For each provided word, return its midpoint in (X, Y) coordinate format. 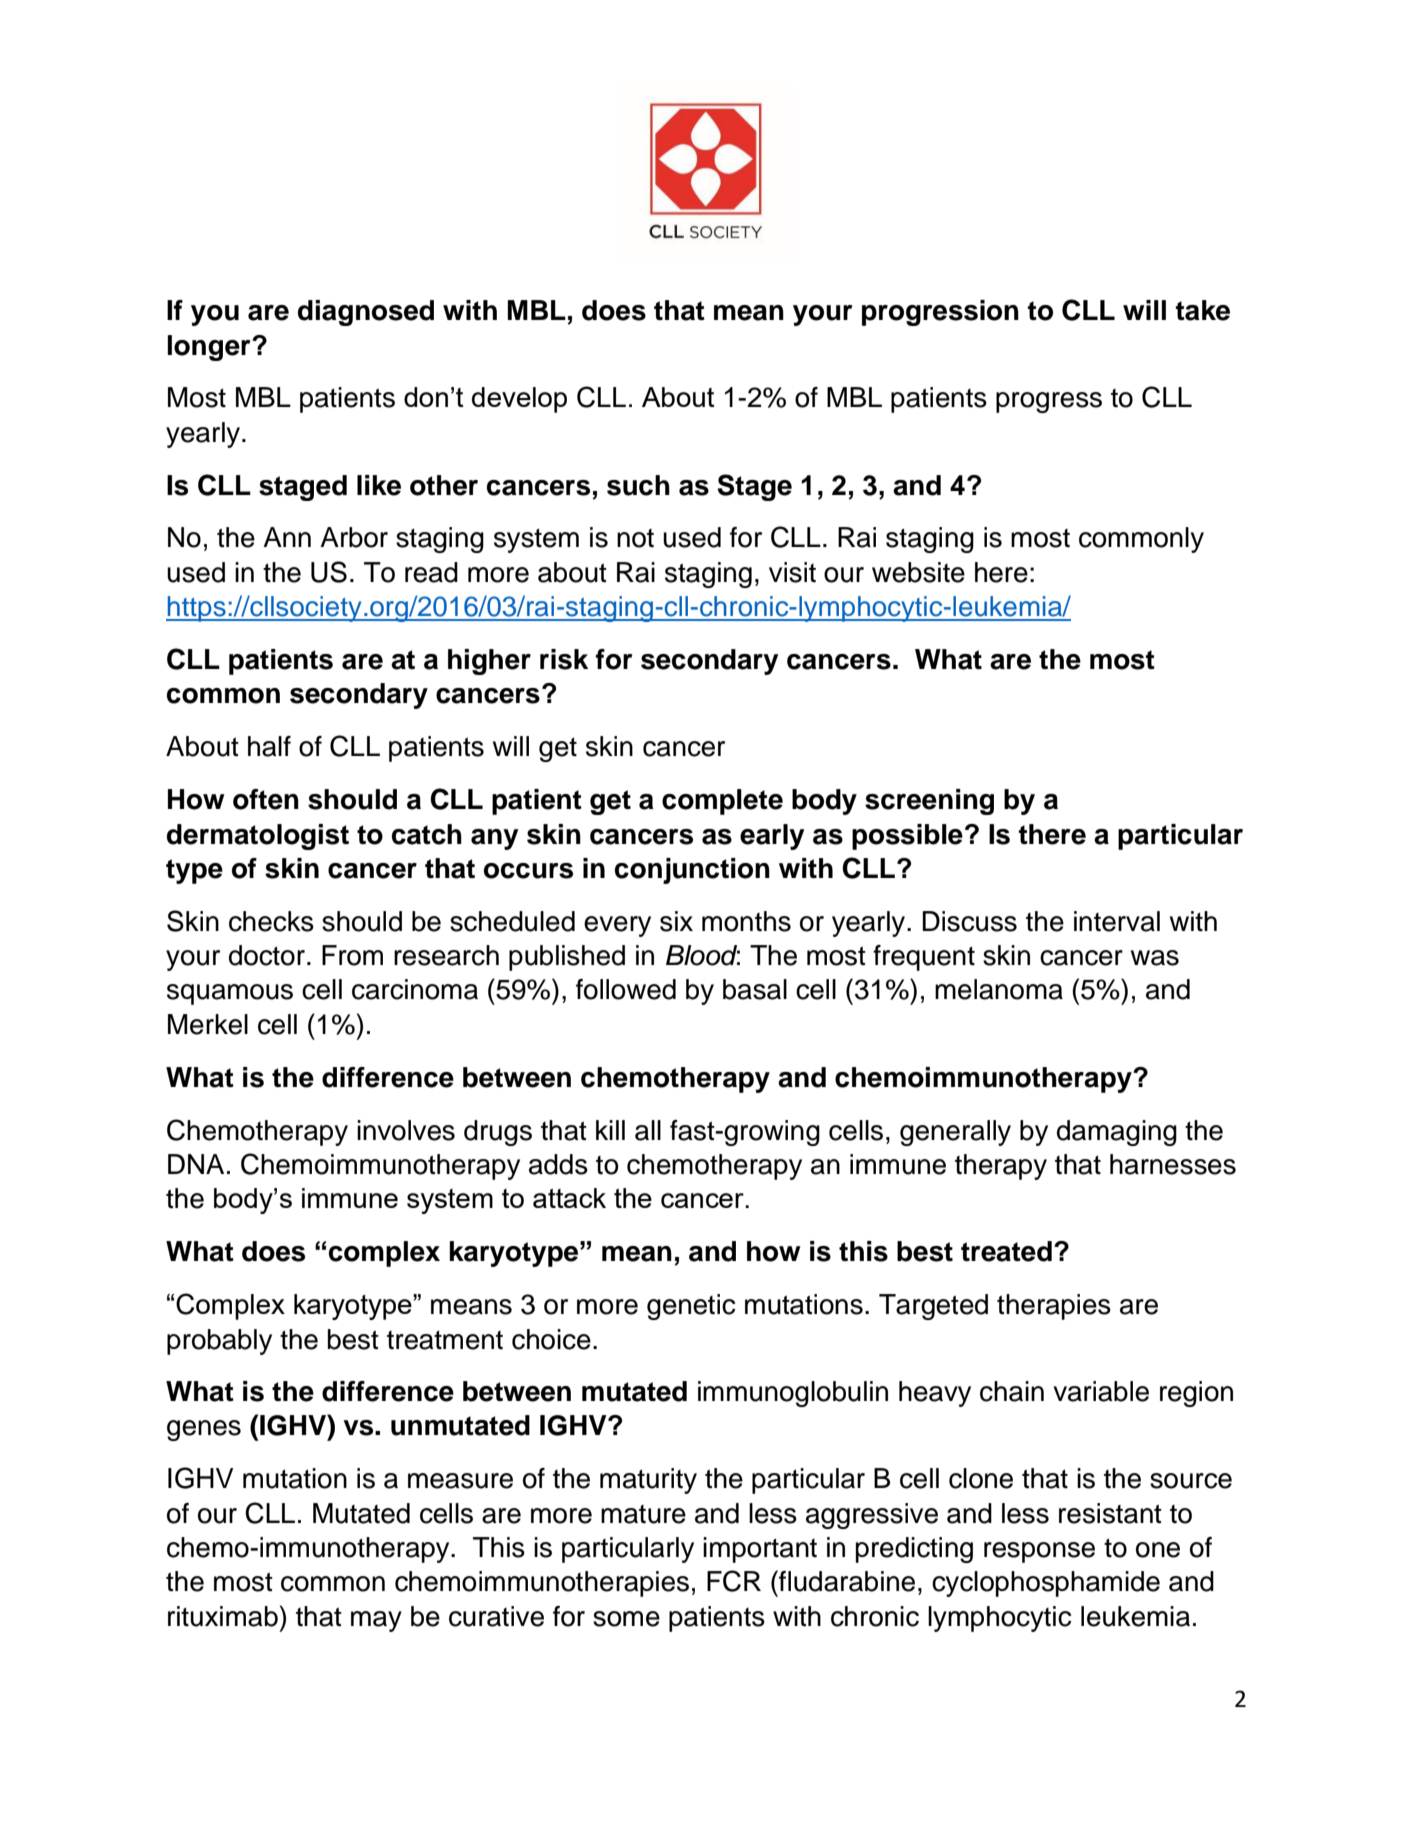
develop (519, 400)
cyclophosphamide (1046, 1584)
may (376, 1621)
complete (722, 802)
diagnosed (366, 313)
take (1203, 310)
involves (406, 1130)
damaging (1117, 1133)
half (269, 746)
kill (610, 1130)
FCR (734, 1581)
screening (929, 802)
